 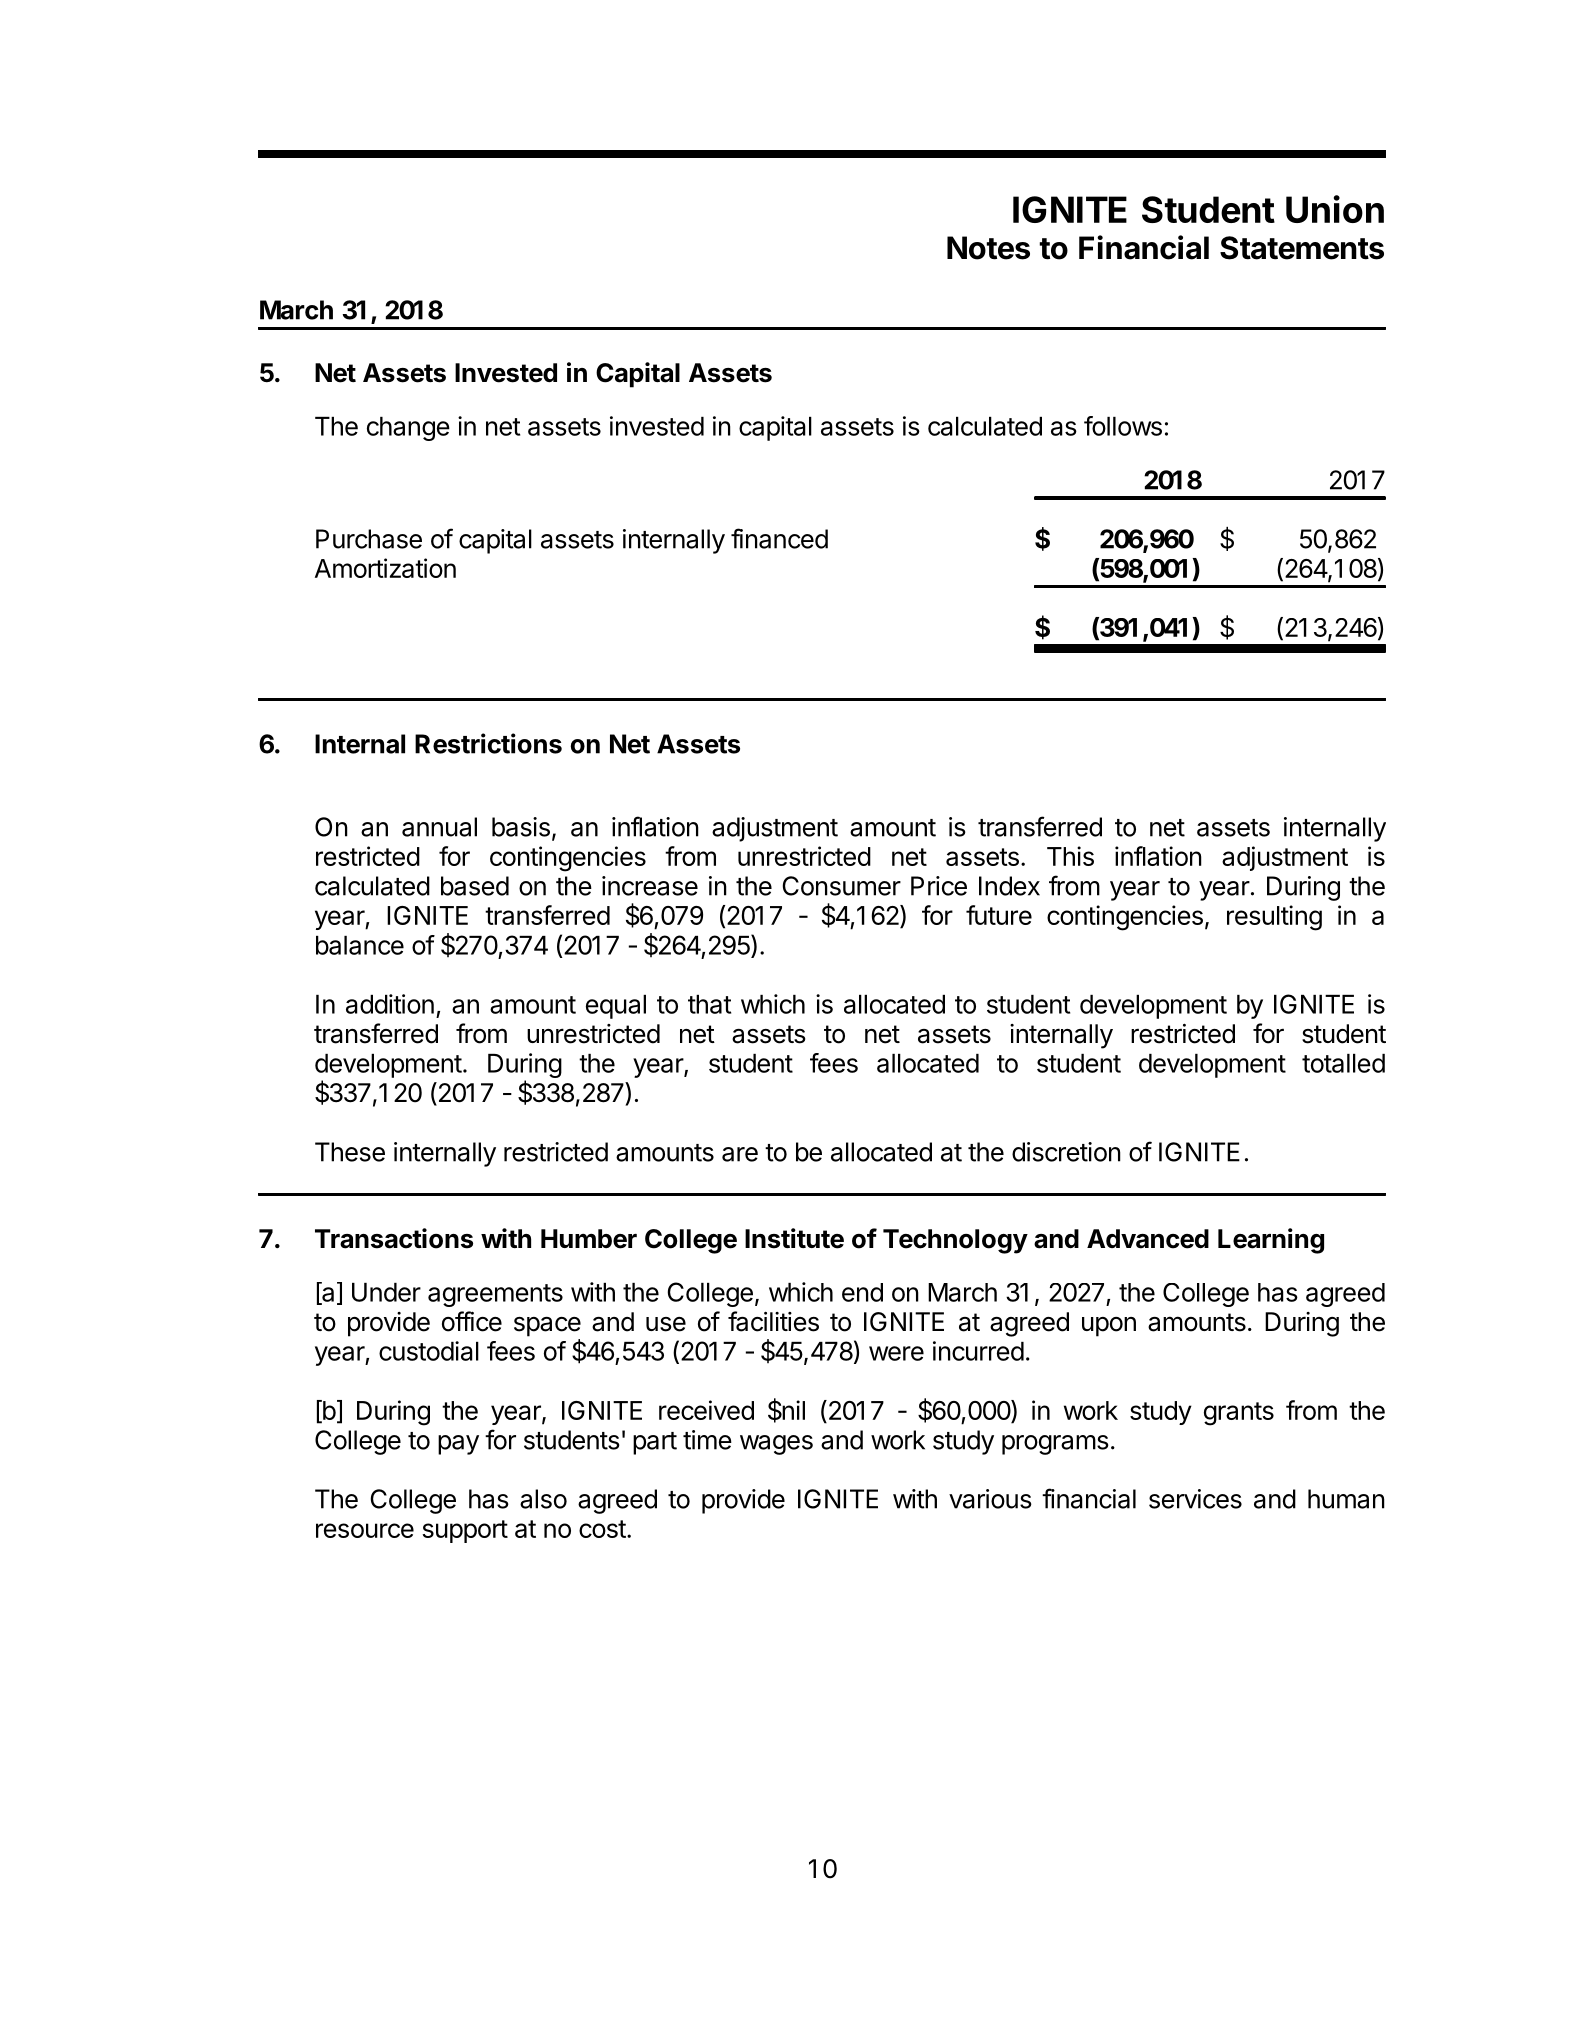 I want to click on This, so click(x=1070, y=856).
